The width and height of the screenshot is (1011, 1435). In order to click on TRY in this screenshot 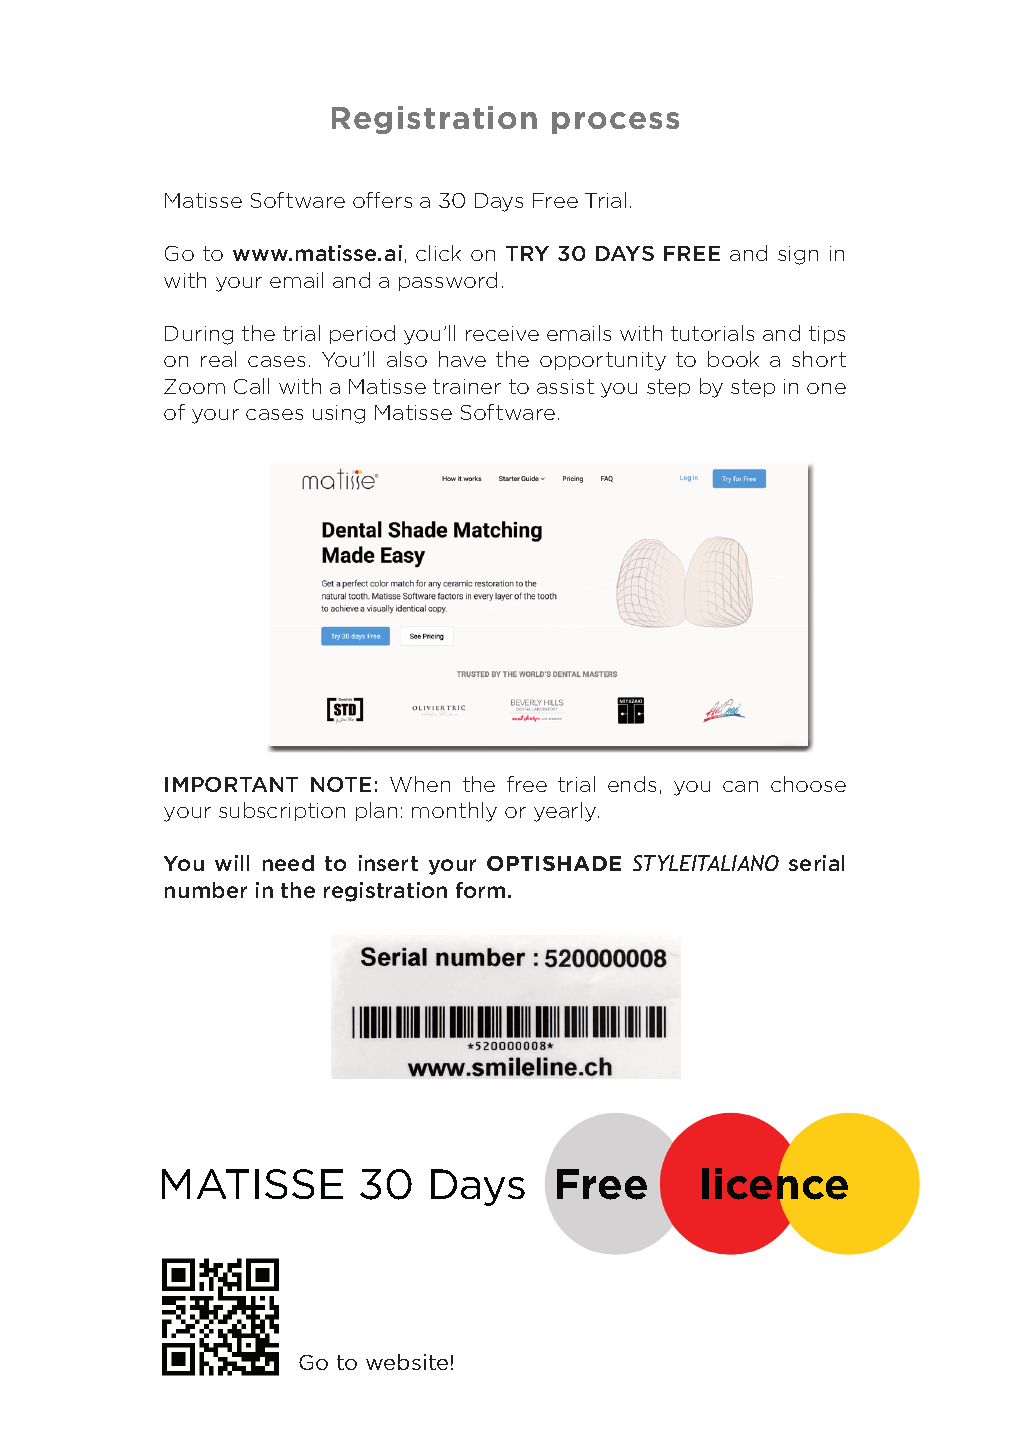, I will do `click(527, 253)`.
